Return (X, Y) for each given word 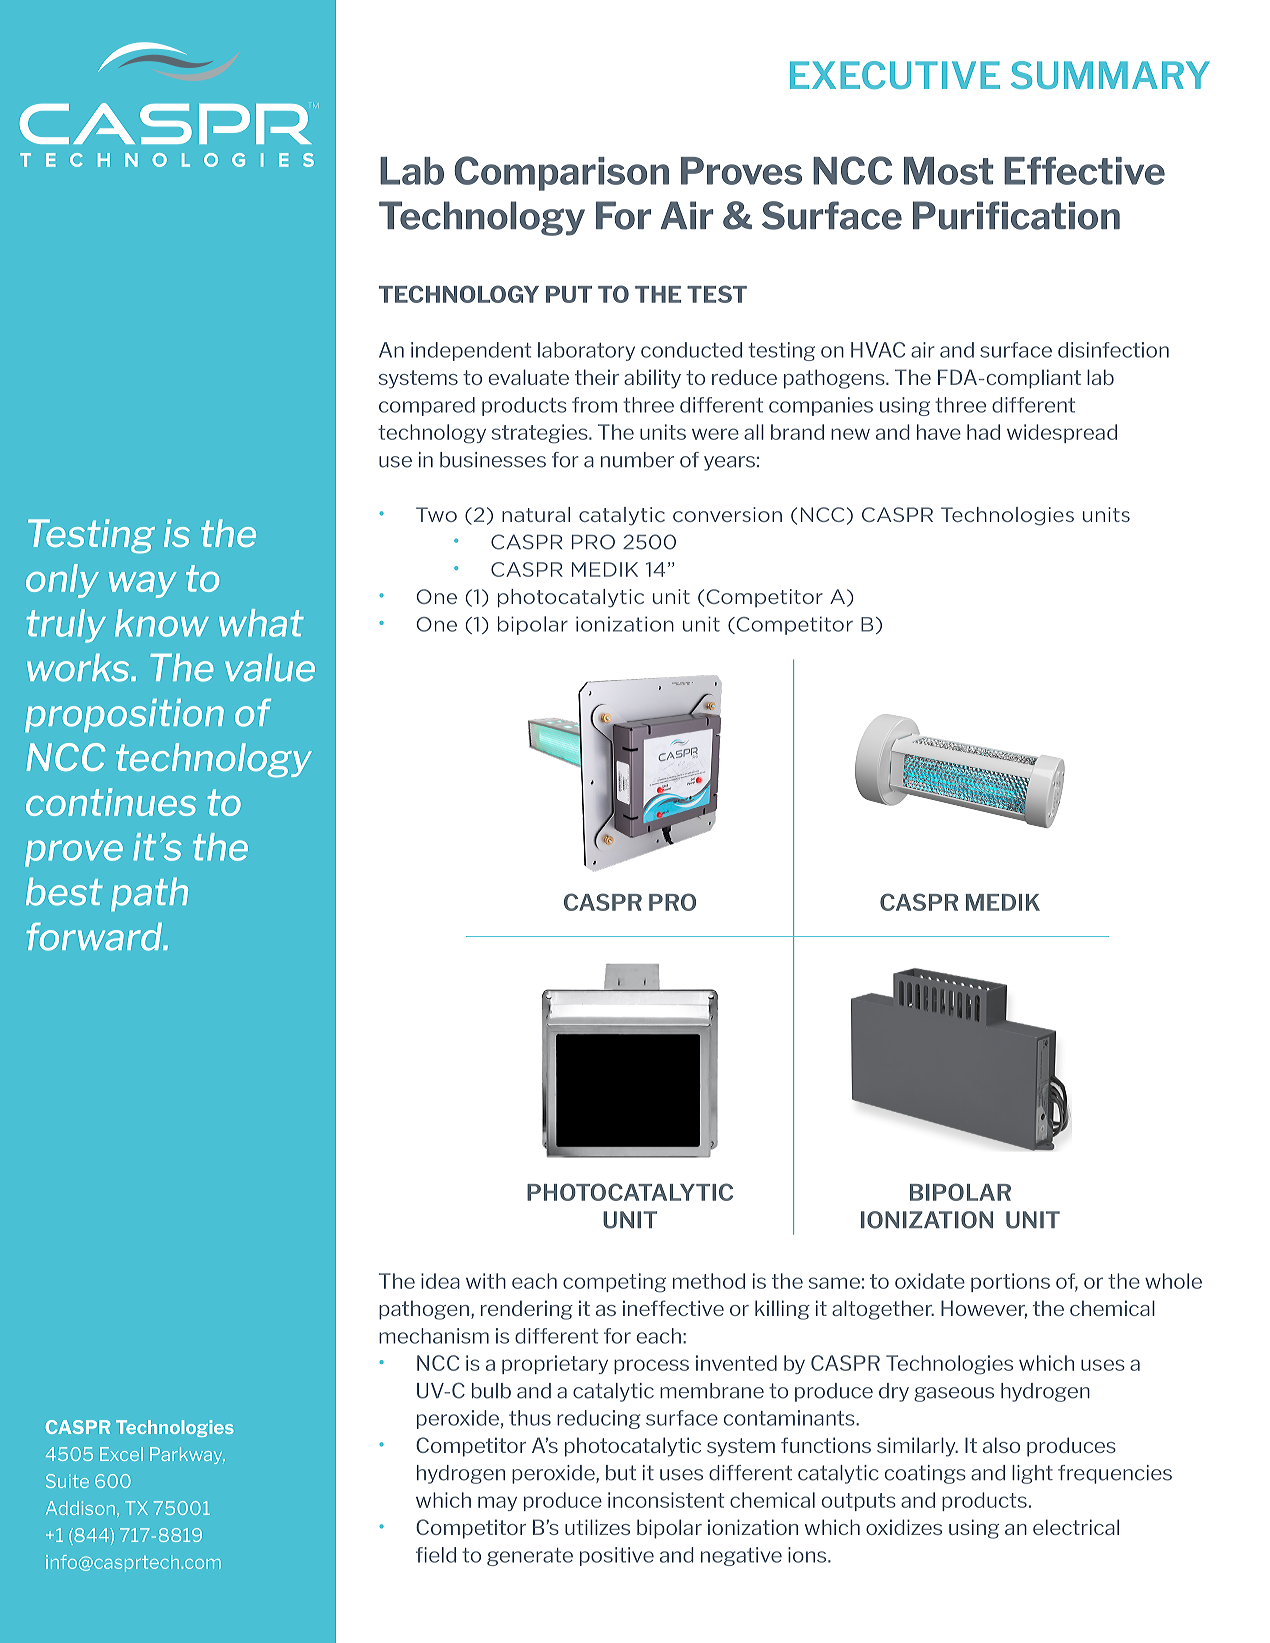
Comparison (561, 173)
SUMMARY (1110, 75)
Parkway (187, 1455)
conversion (727, 514)
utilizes (597, 1527)
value (270, 668)
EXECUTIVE (895, 75)
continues (111, 802)
